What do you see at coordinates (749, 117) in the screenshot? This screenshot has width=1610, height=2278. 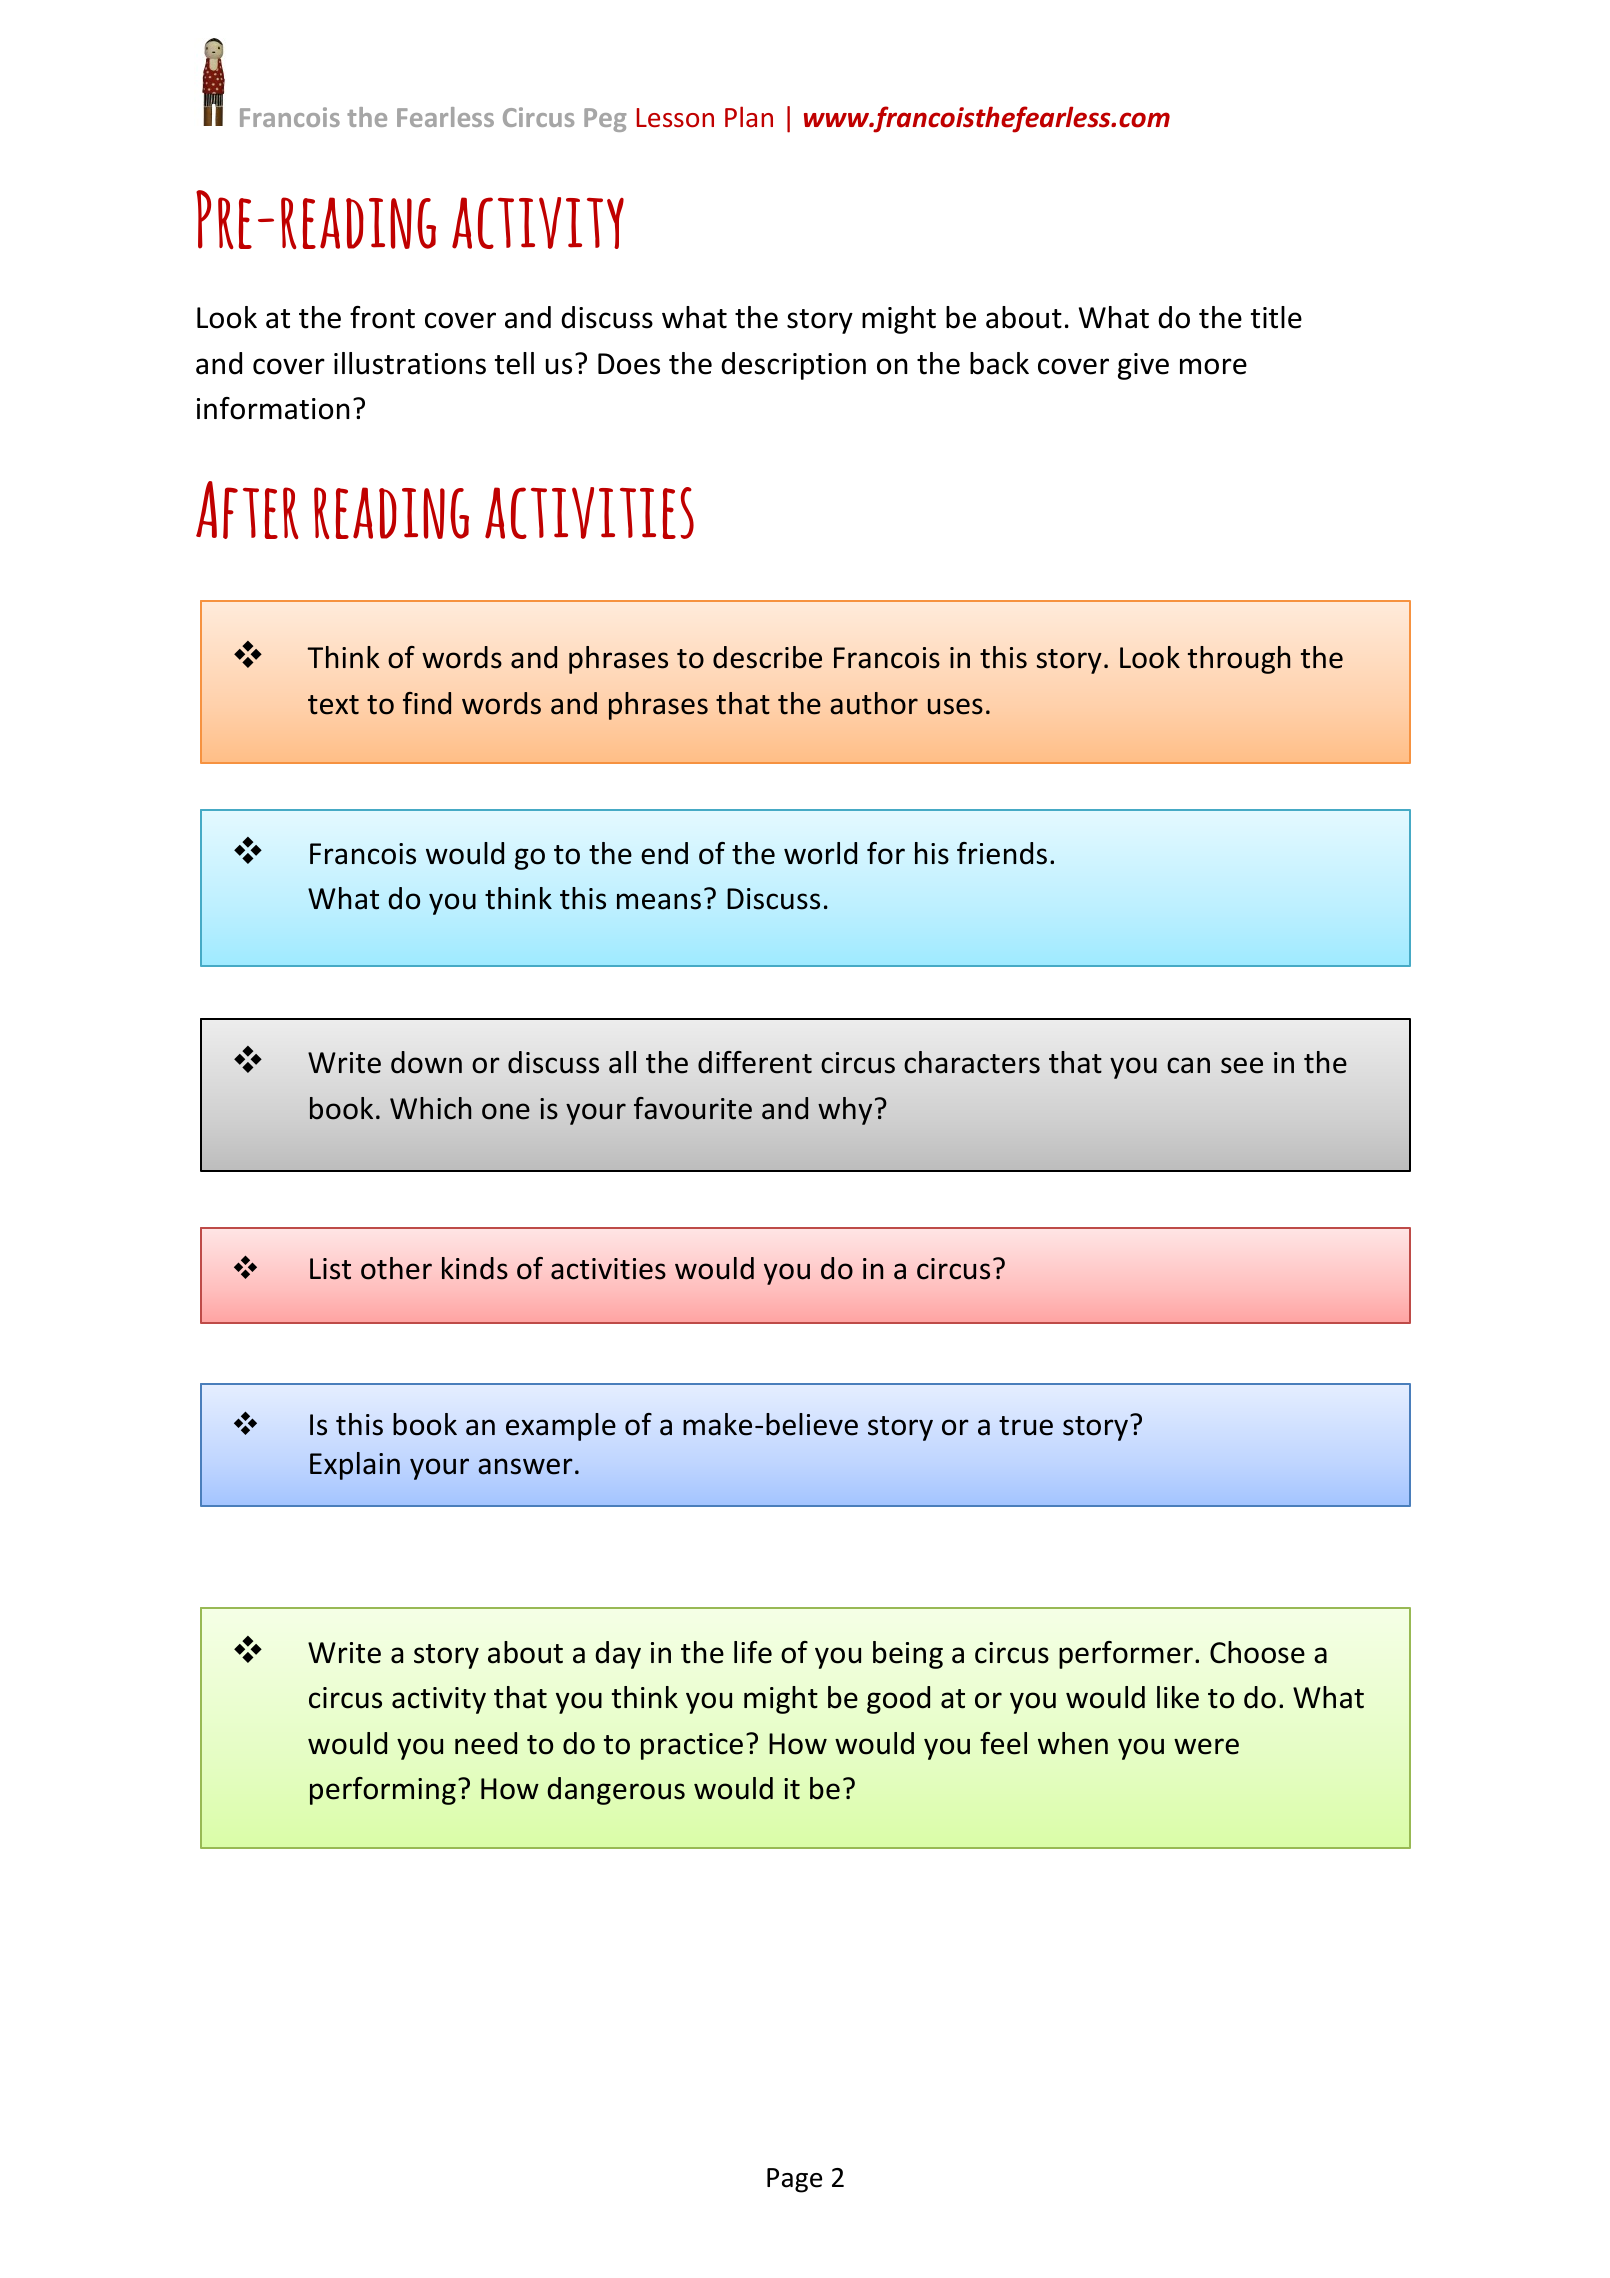 I see `Plan` at bounding box center [749, 117].
